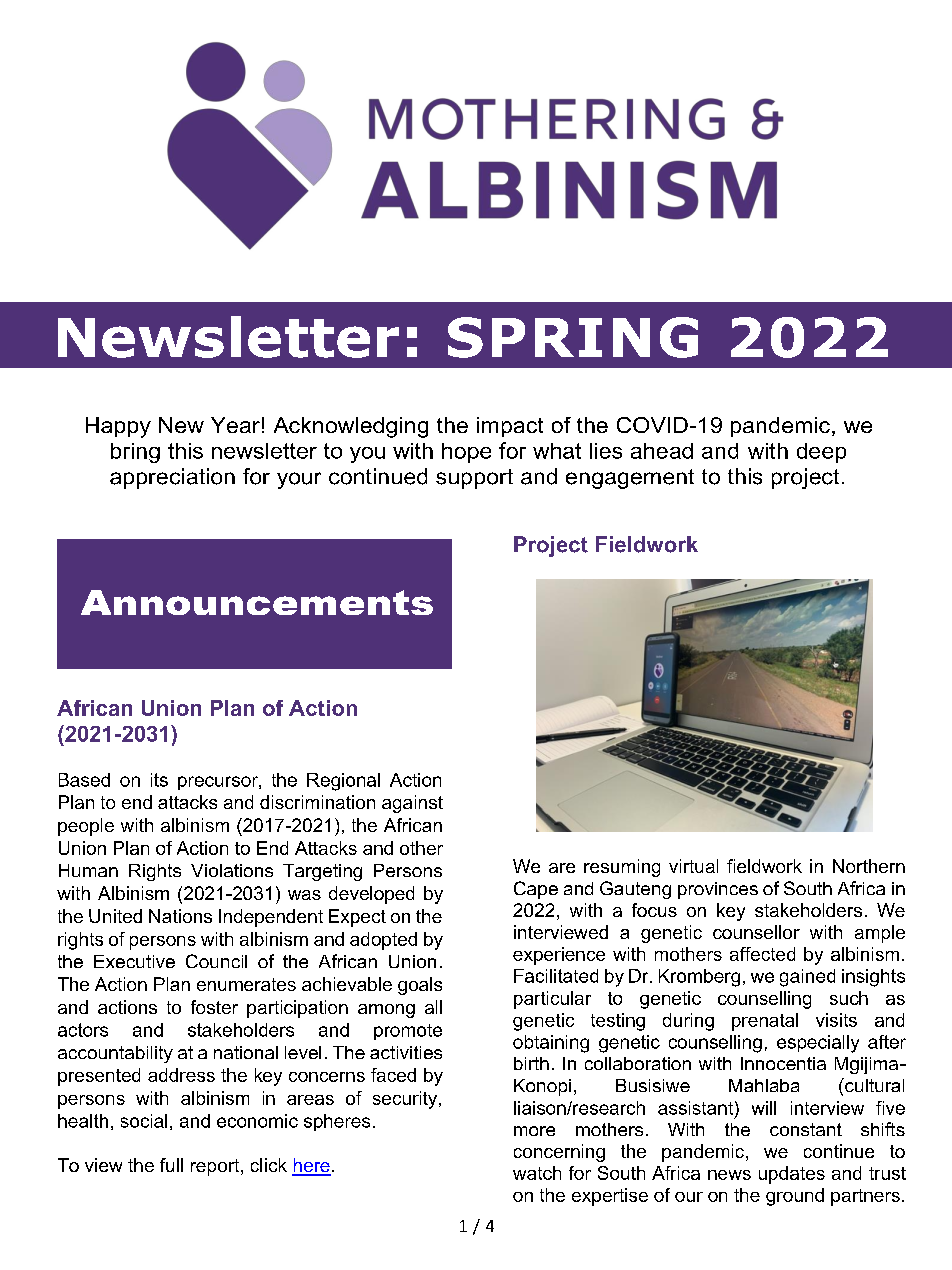  I want to click on full, so click(171, 1165).
